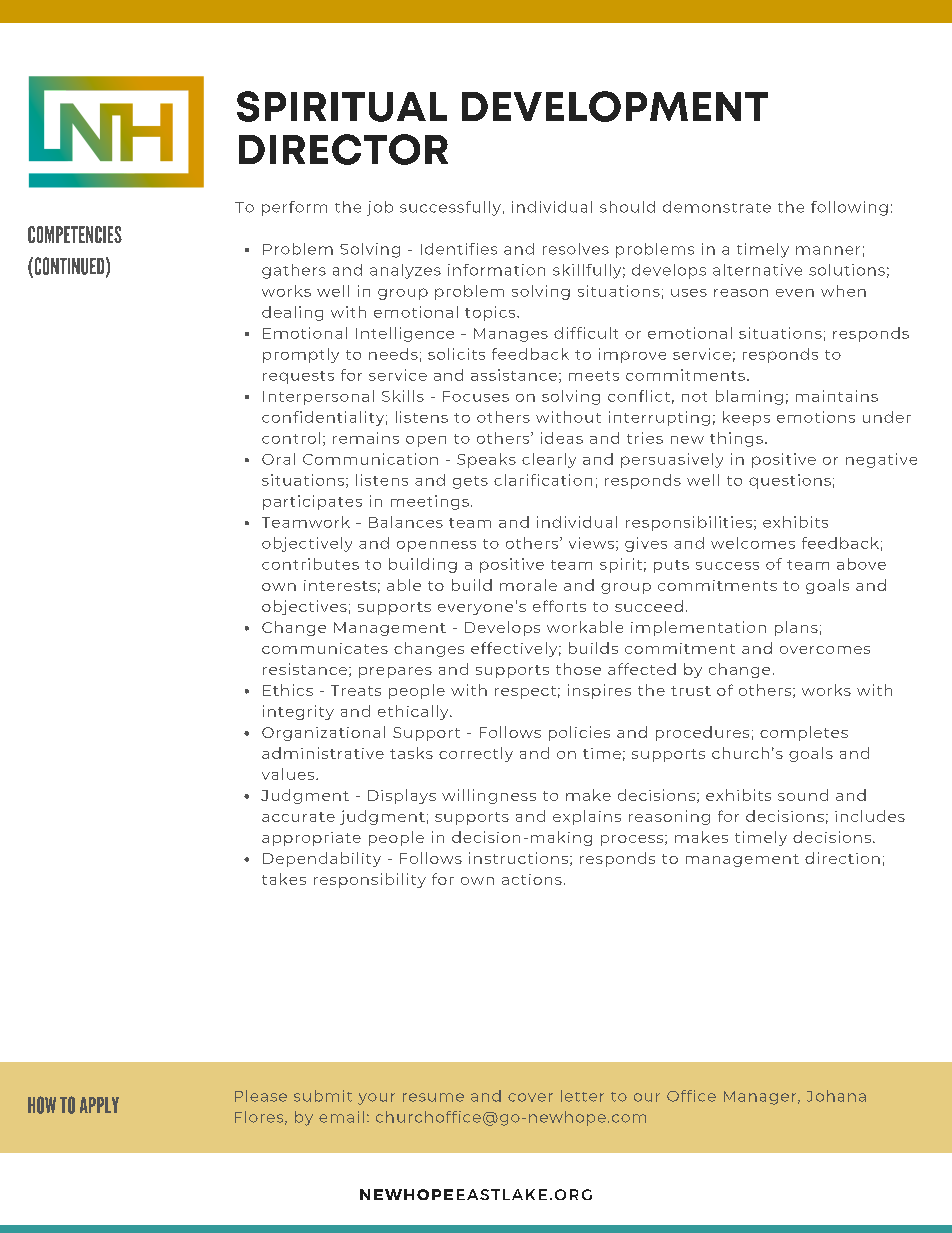 This screenshot has width=952, height=1233. I want to click on sound, so click(803, 795).
